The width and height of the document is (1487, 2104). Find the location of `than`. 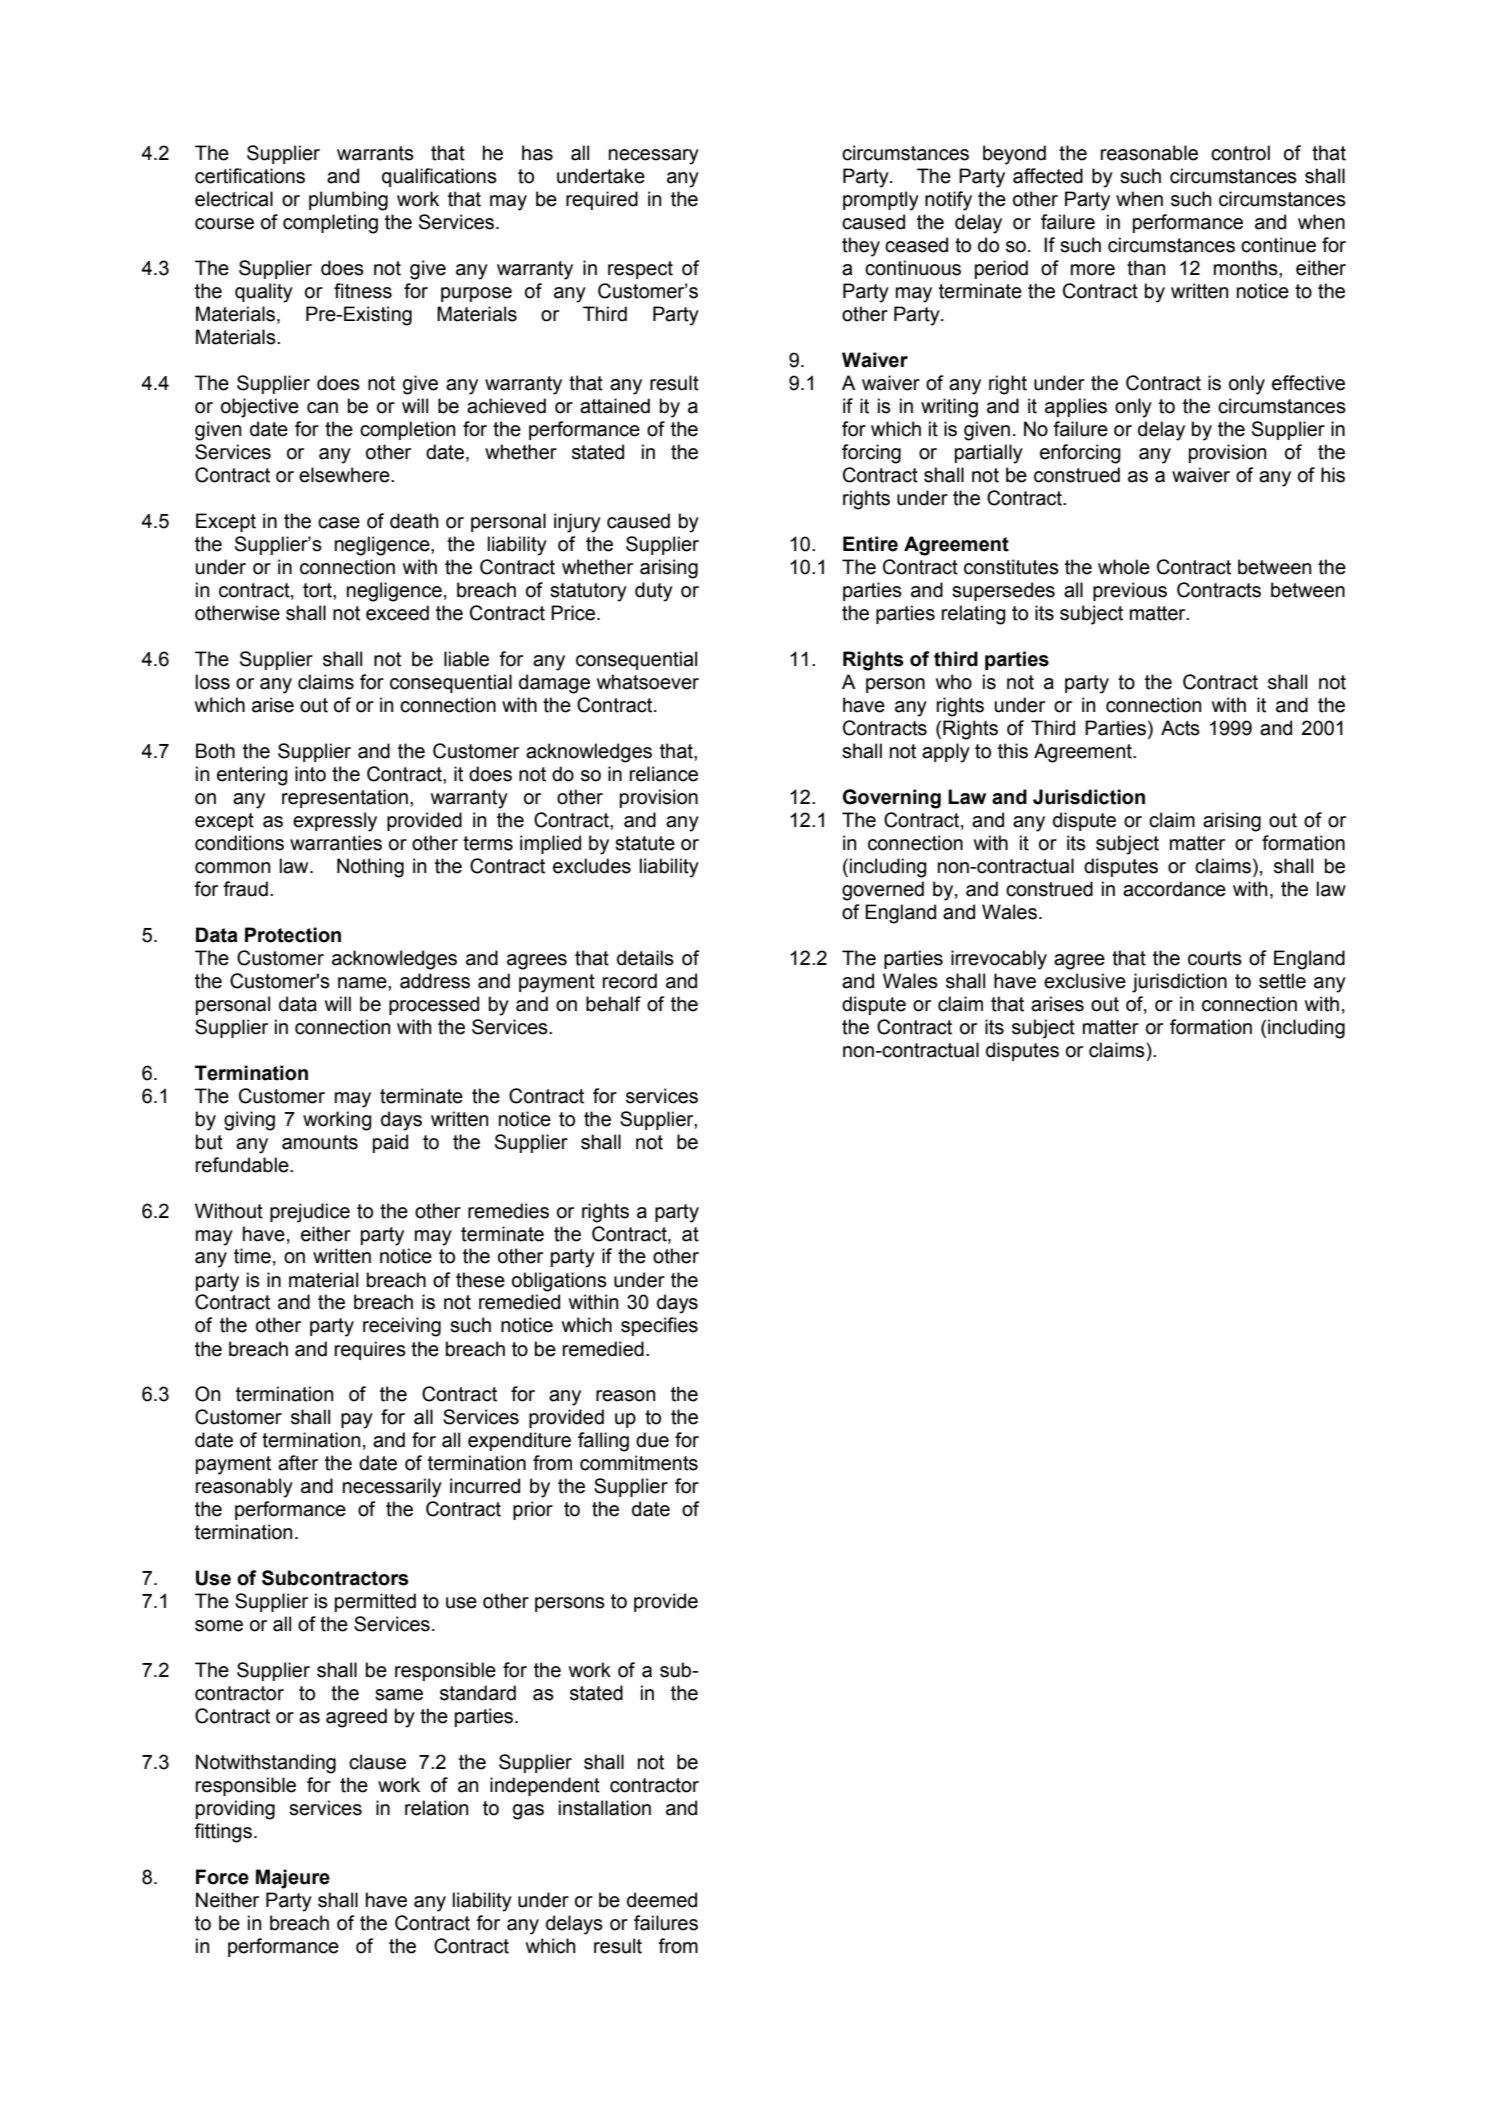

than is located at coordinates (1146, 268).
